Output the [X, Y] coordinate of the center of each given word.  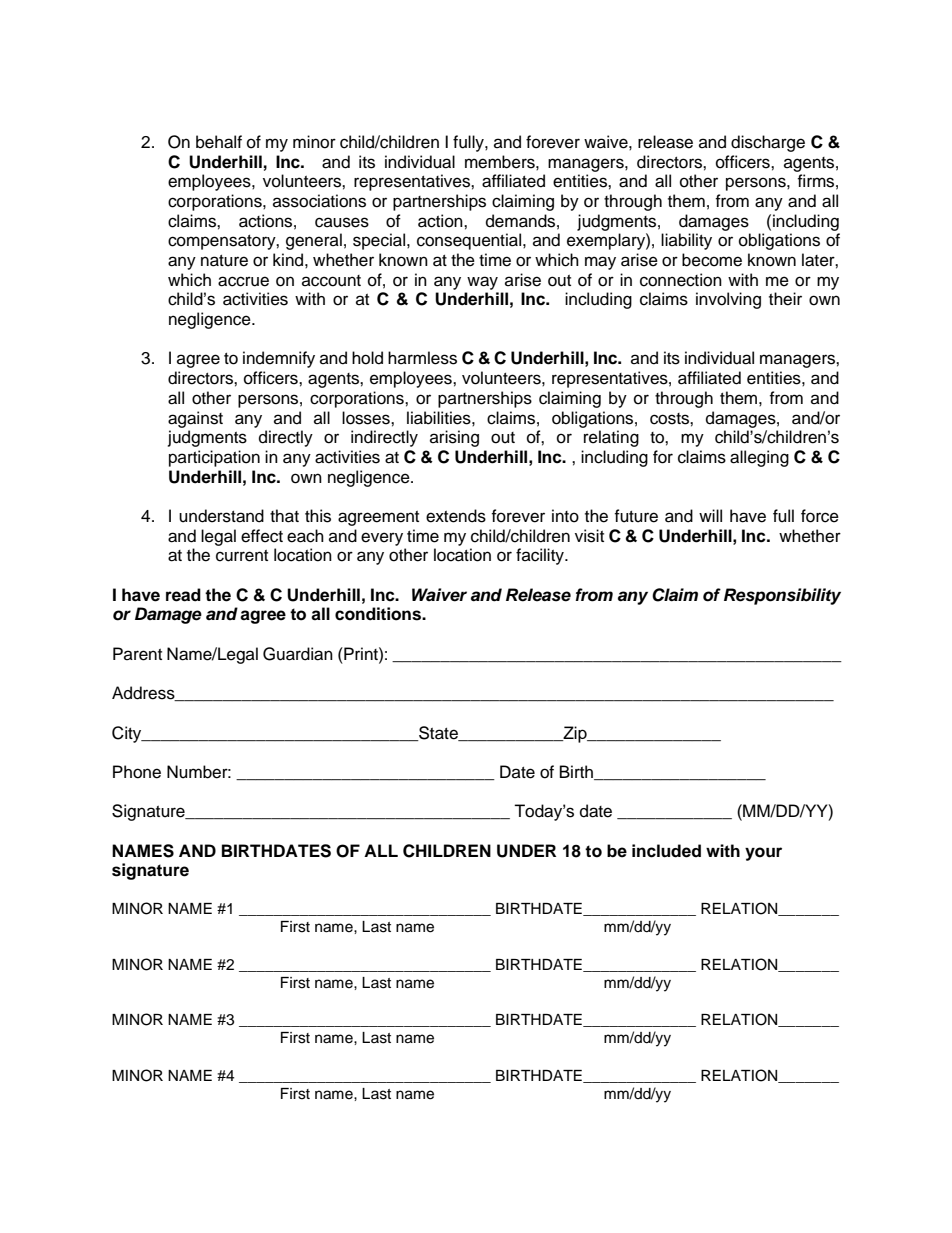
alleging [759, 458]
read [183, 595]
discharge [768, 143]
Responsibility [782, 596]
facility [541, 556]
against [195, 419]
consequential [470, 241]
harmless [422, 358]
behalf [219, 142]
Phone [137, 772]
